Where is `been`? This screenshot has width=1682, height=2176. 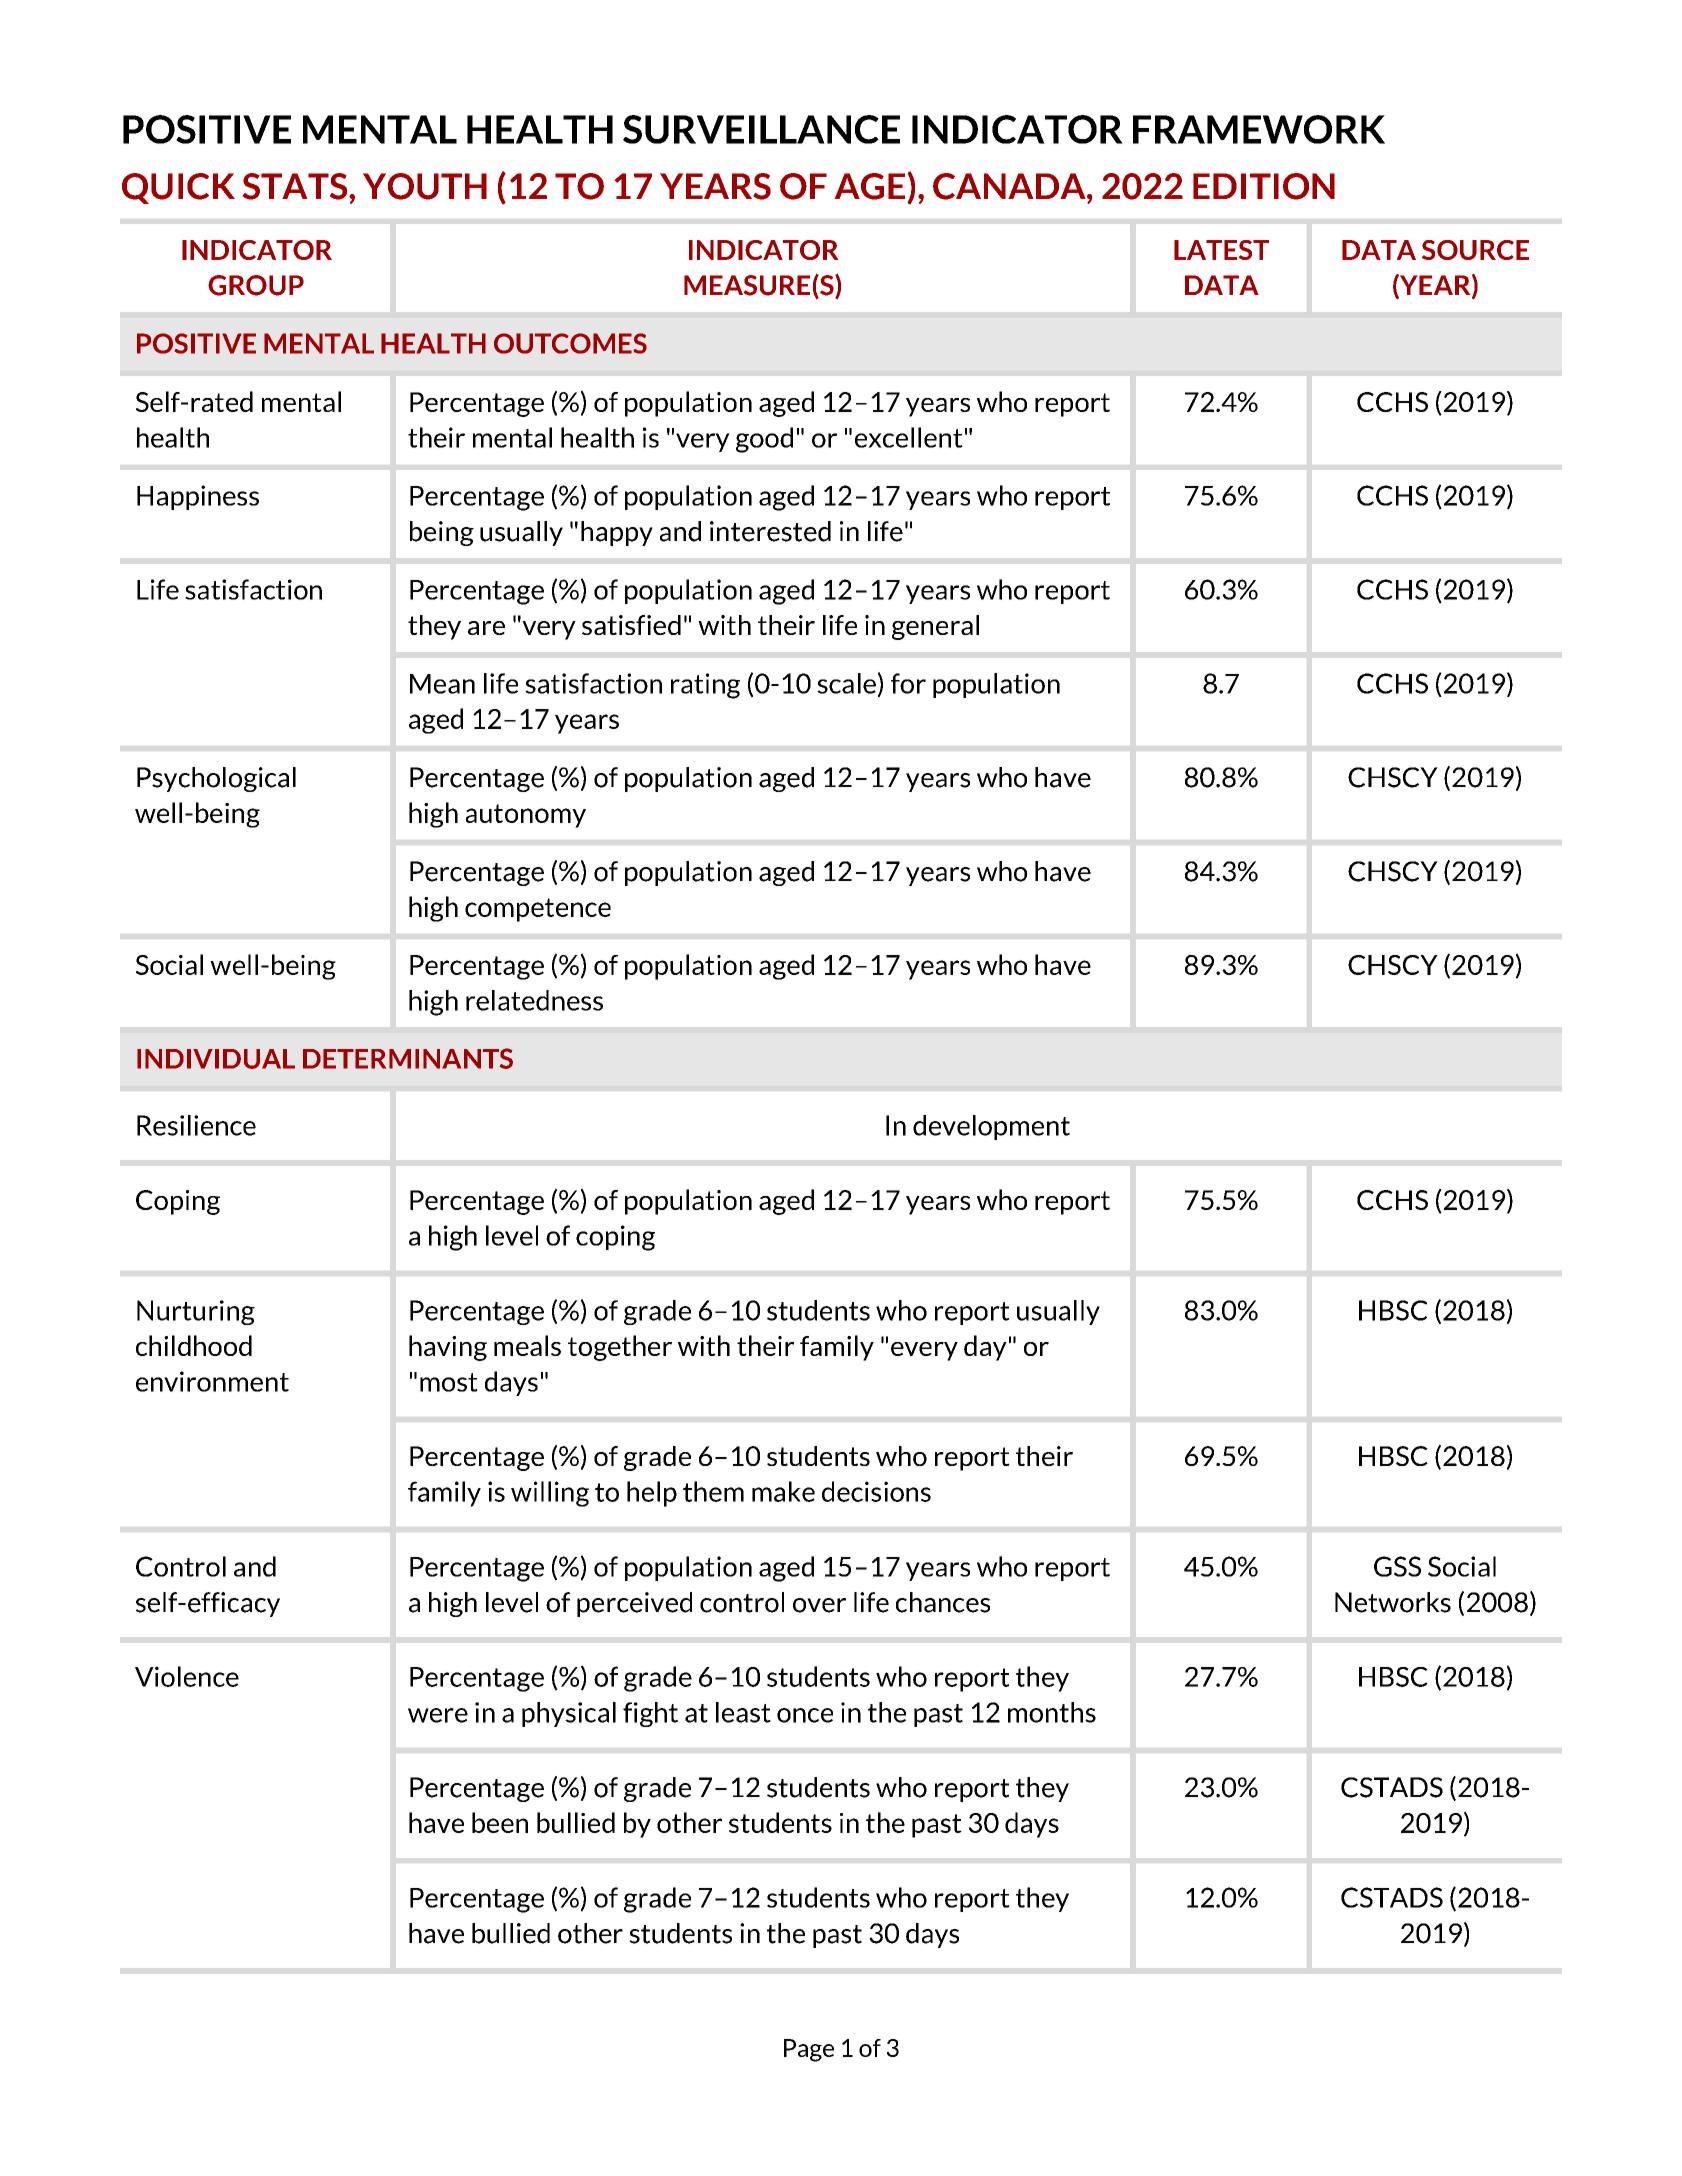
been is located at coordinates (500, 1822).
